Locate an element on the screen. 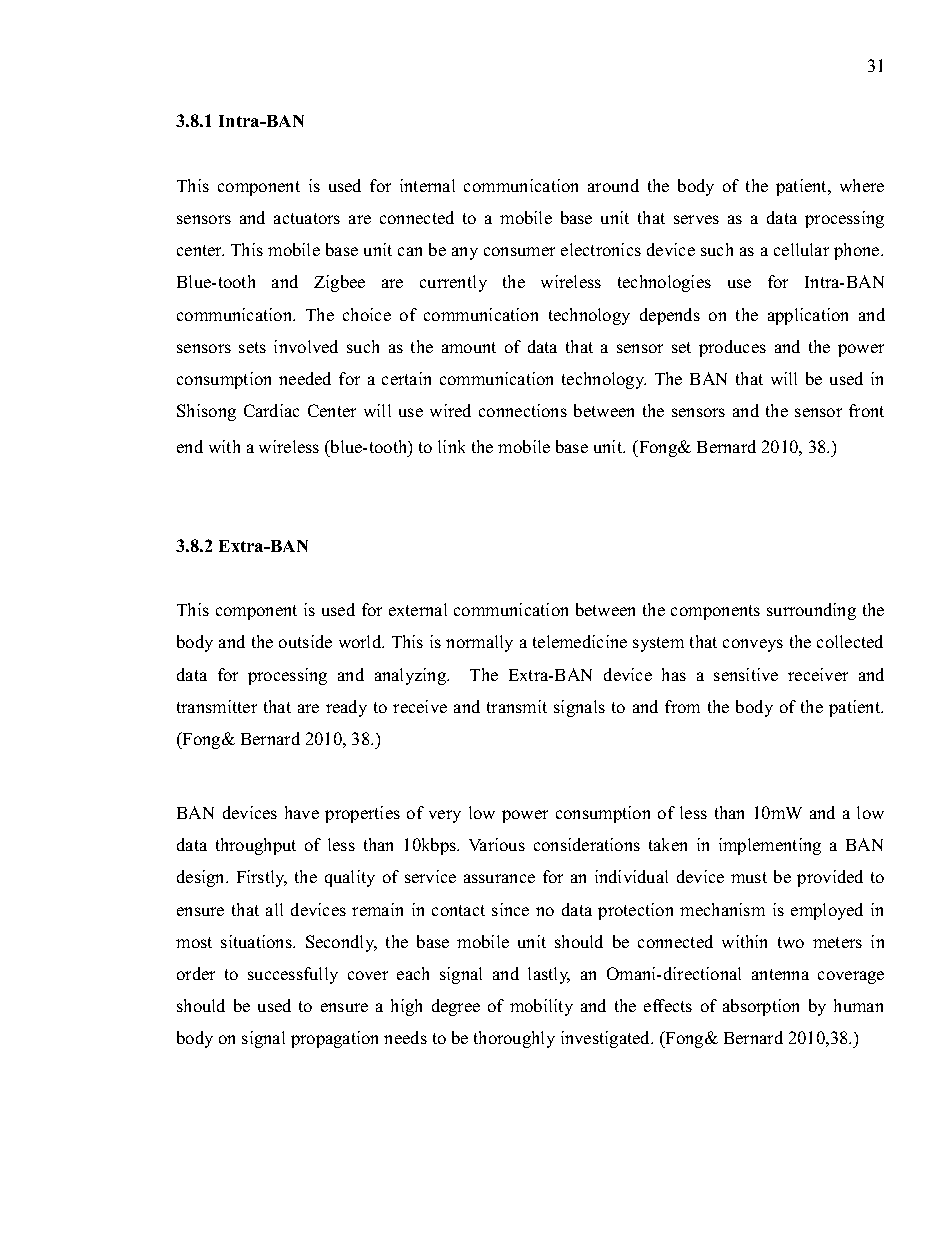  very is located at coordinates (445, 816).
